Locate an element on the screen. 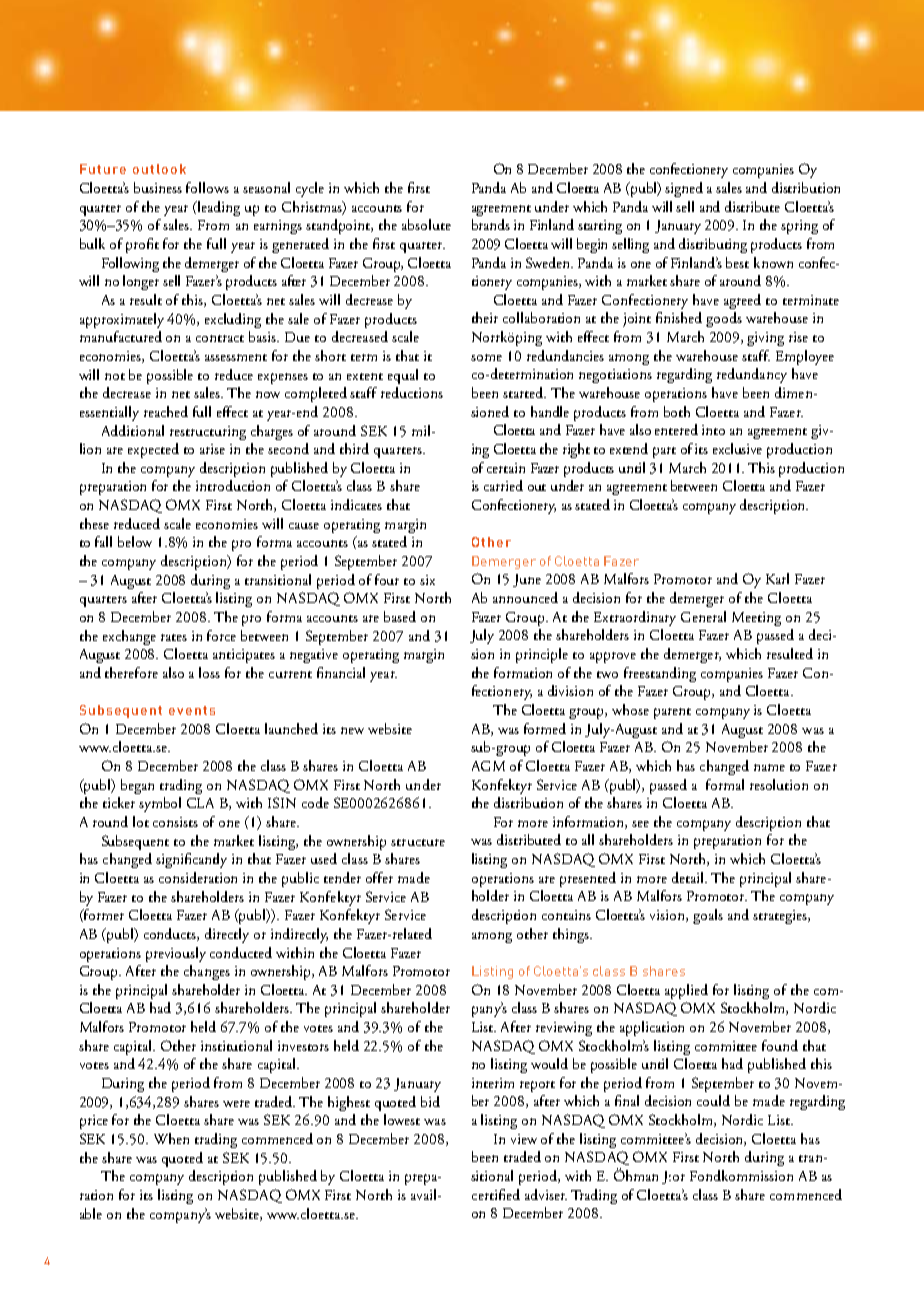 The height and width of the screenshot is (1308, 924). signed is located at coordinates (684, 189).
